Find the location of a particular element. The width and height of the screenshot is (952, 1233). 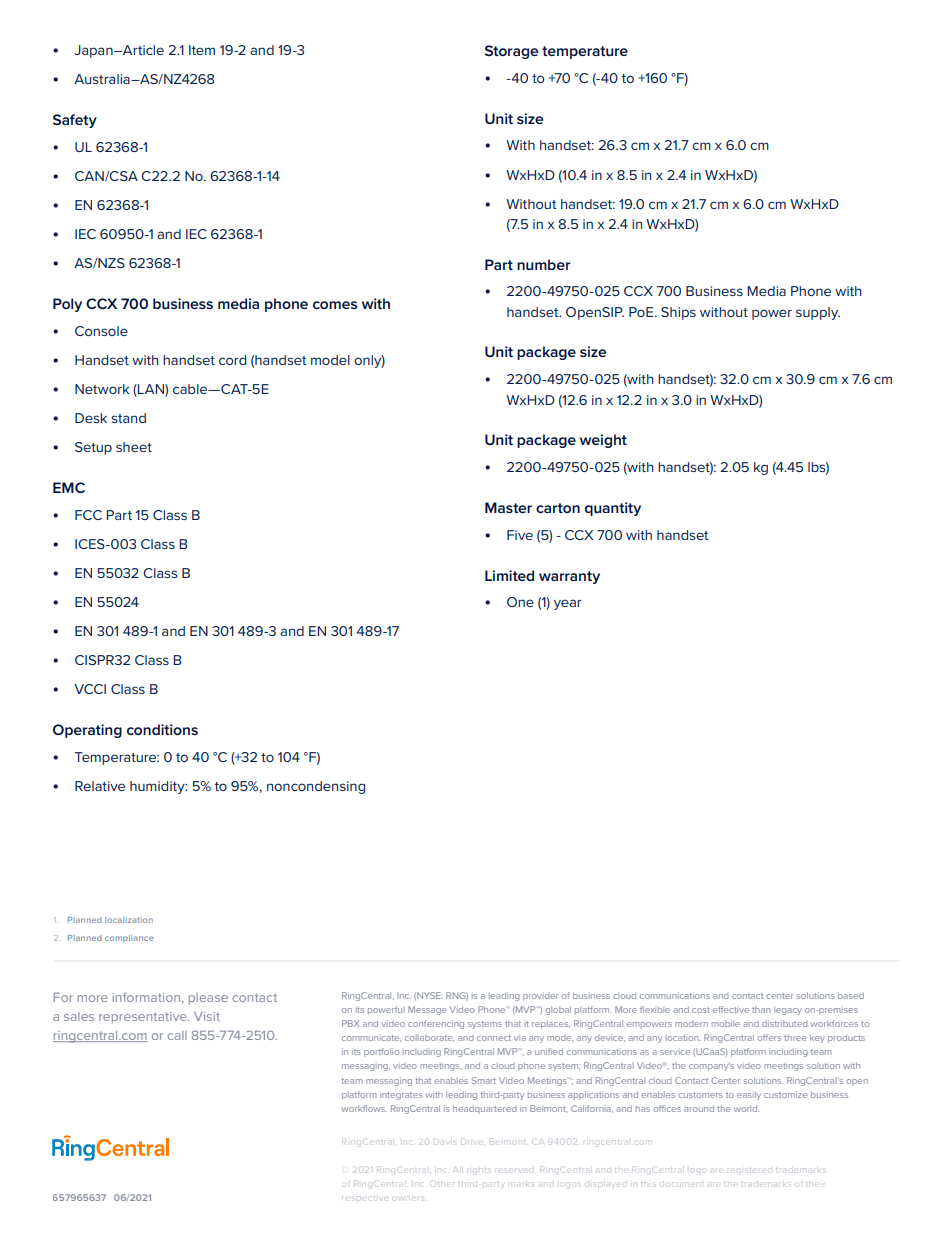

conditions is located at coordinates (162, 729).
